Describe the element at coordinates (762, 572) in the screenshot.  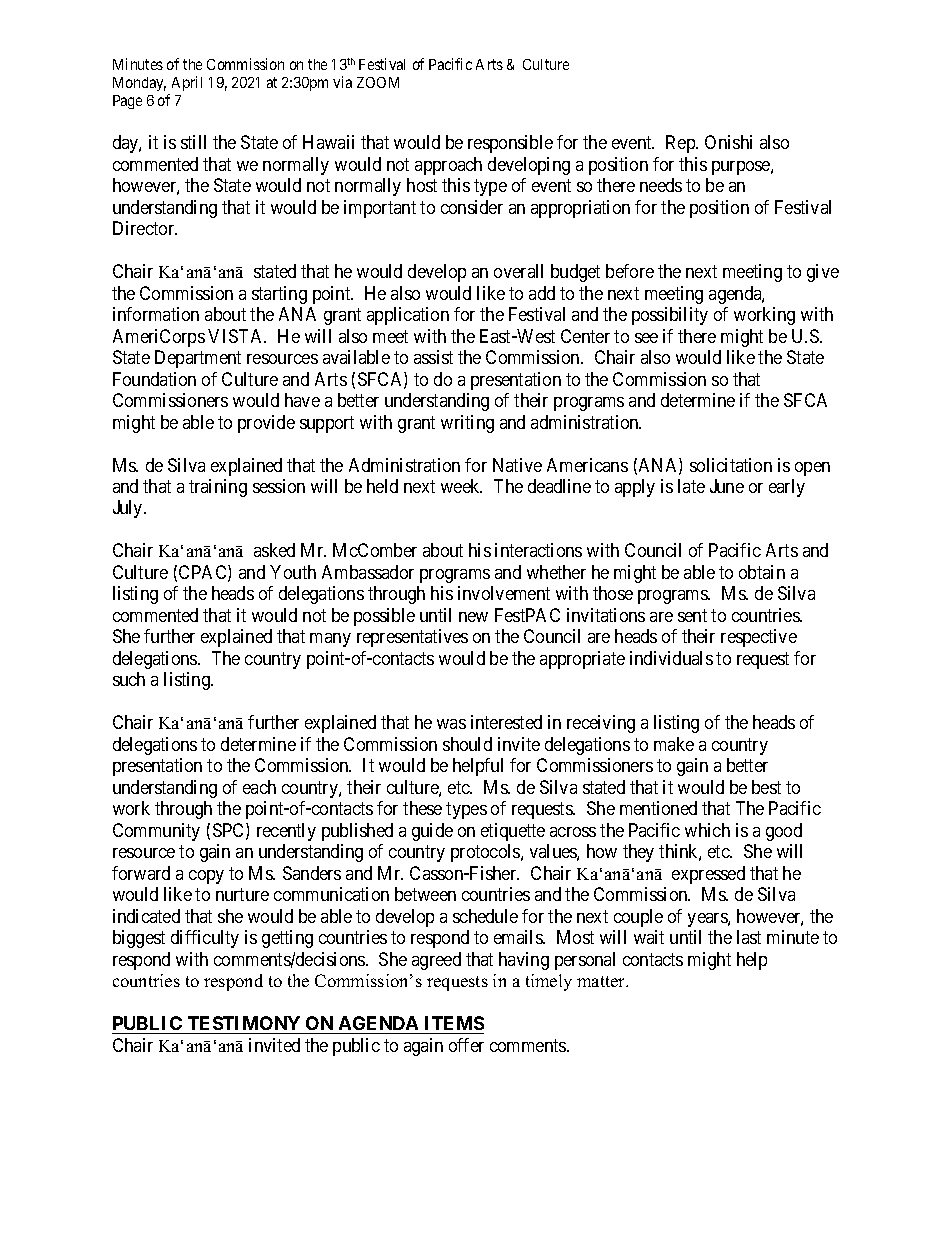
I see `obtain` at that location.
